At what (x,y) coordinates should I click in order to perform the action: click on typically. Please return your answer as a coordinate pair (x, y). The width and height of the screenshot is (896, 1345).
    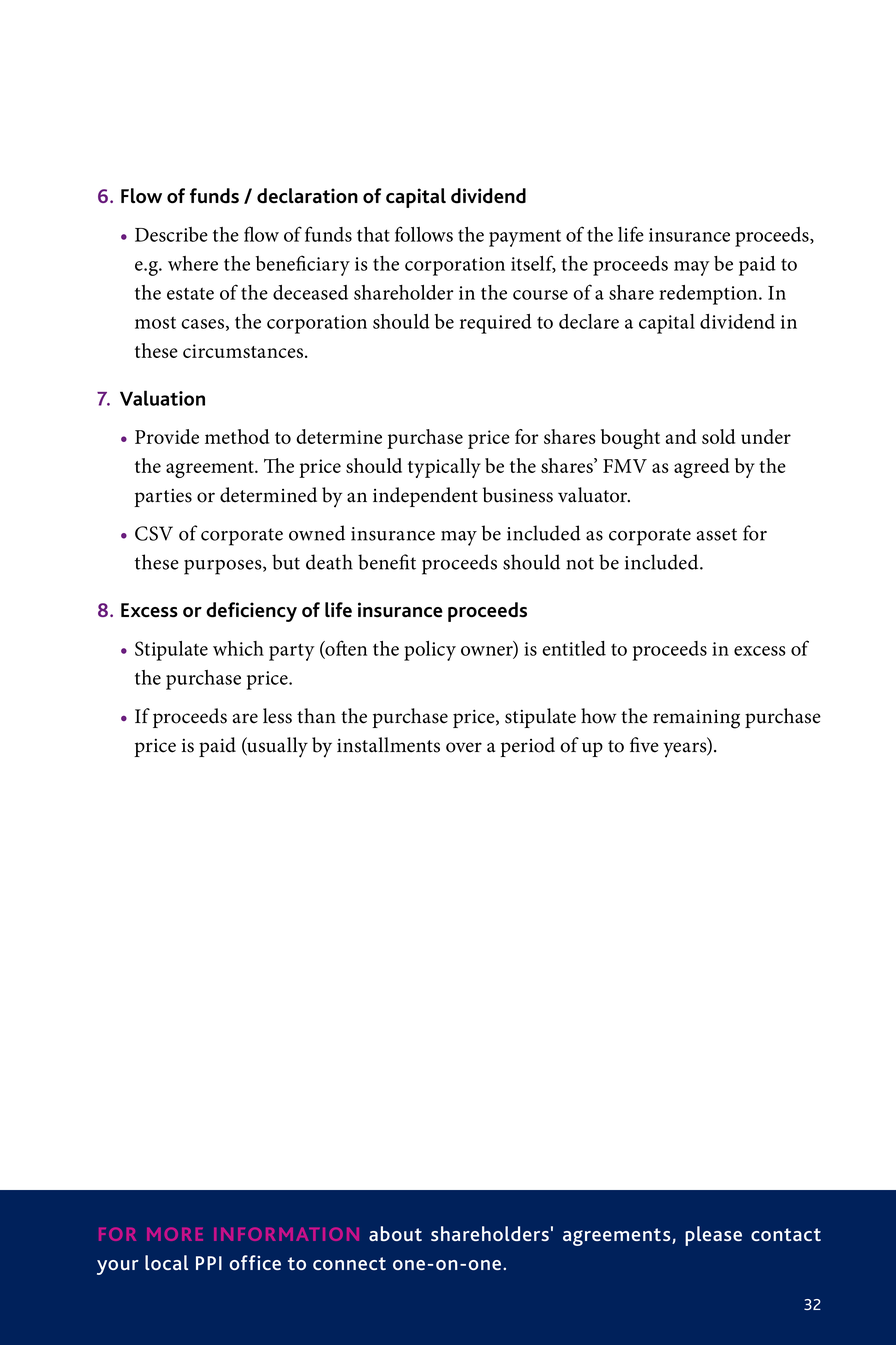
    Looking at the image, I should click on (444, 468).
